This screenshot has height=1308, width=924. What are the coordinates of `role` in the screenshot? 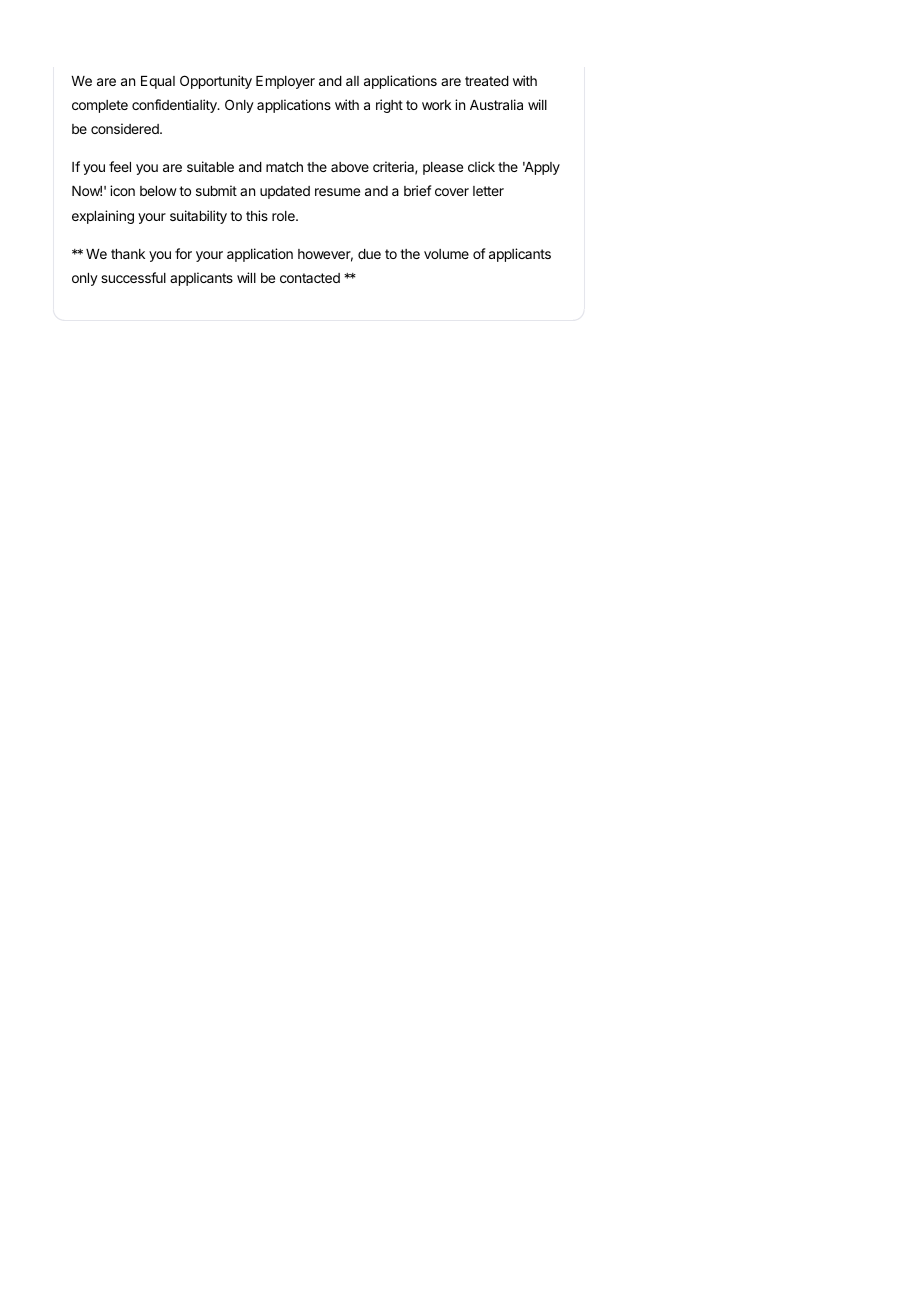 It's located at (284, 216).
